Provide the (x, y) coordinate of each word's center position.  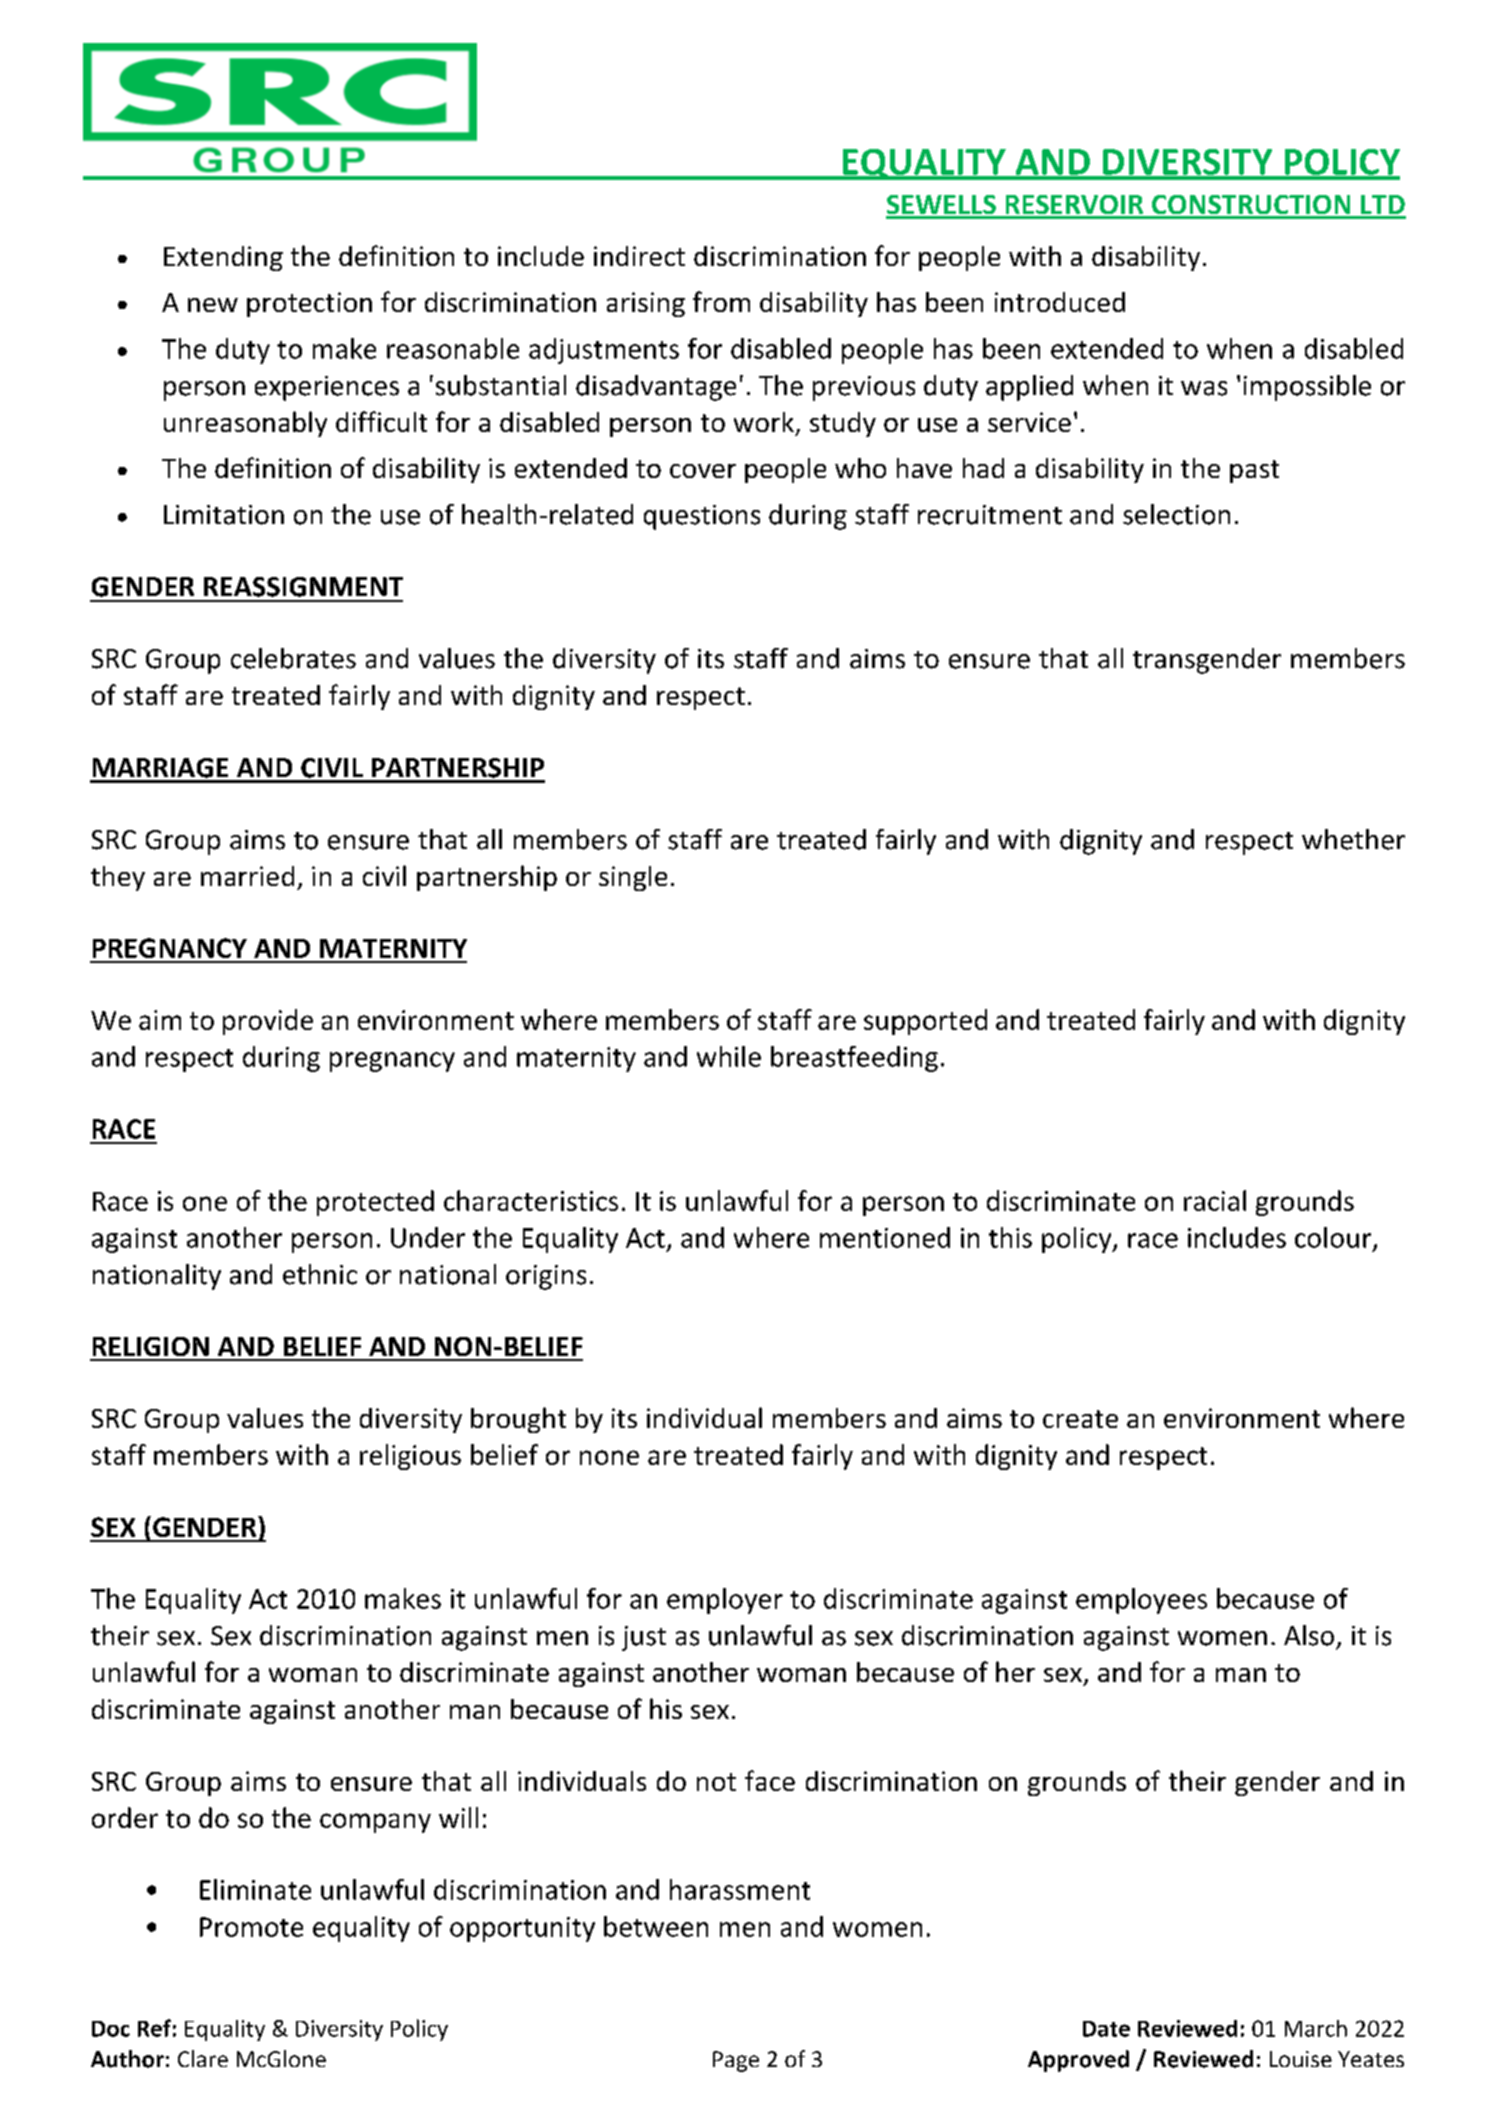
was (1204, 388)
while (729, 1056)
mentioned (885, 1237)
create (1080, 1419)
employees (1141, 1601)
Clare (203, 2058)
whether (1353, 839)
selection (1176, 514)
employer (725, 1601)
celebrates (293, 658)
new (213, 305)
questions (702, 517)
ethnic (320, 1274)
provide (268, 1022)
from (721, 301)
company (375, 1823)
